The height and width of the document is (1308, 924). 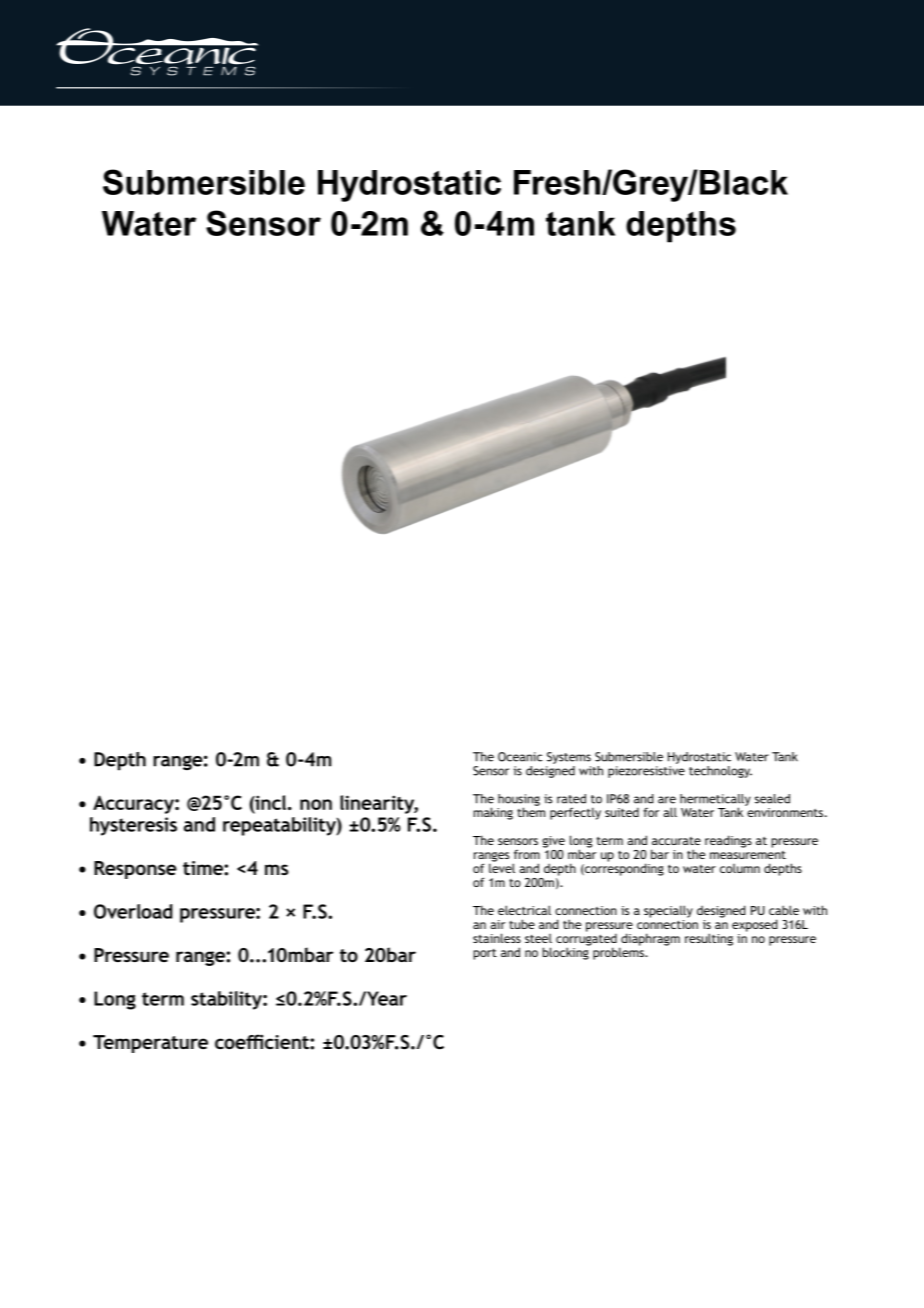 What do you see at coordinates (263, 1041) in the document?
I see `coefficient` at bounding box center [263, 1041].
